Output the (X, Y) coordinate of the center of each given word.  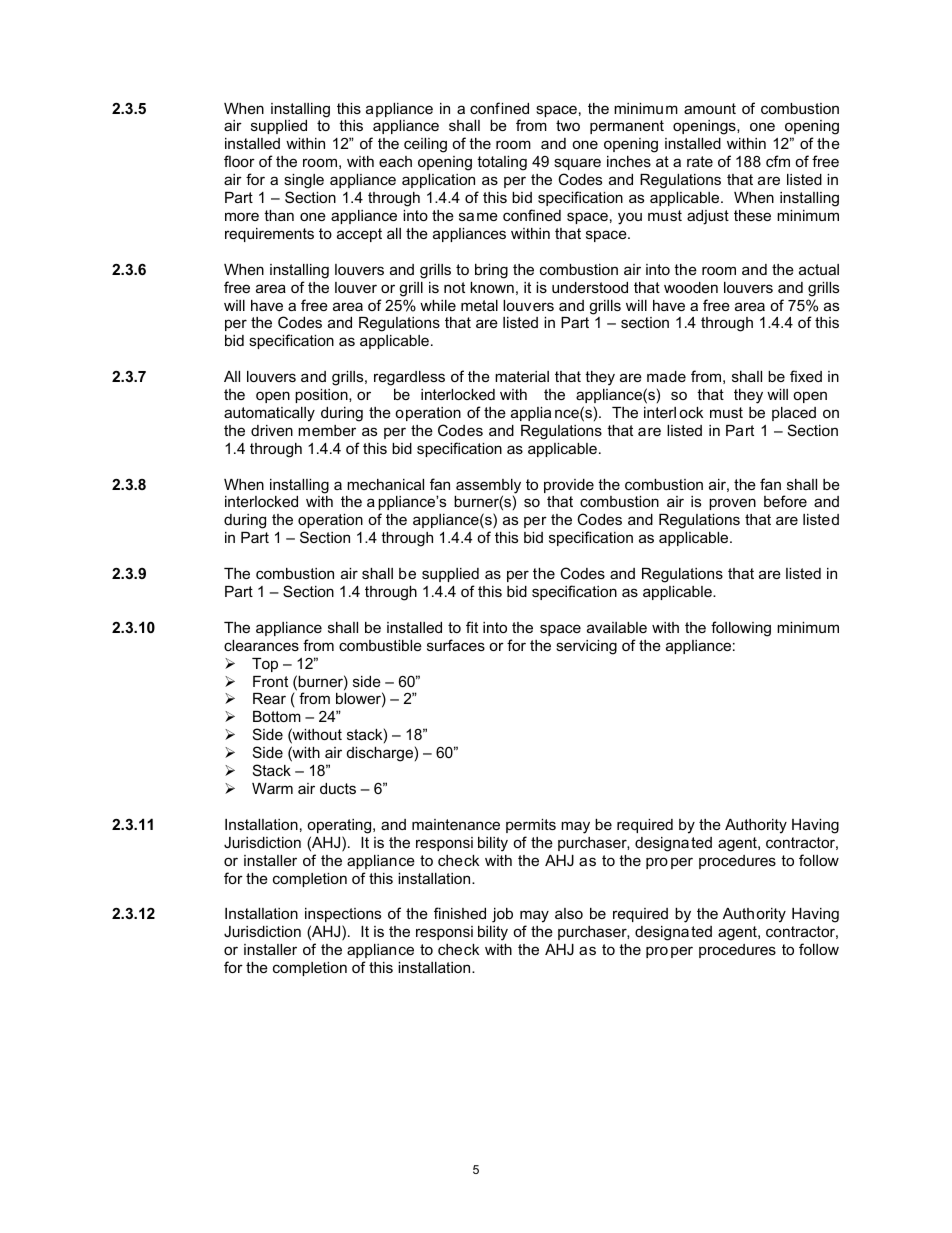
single (304, 181)
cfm (778, 161)
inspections (343, 915)
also (569, 913)
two (568, 125)
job (502, 915)
